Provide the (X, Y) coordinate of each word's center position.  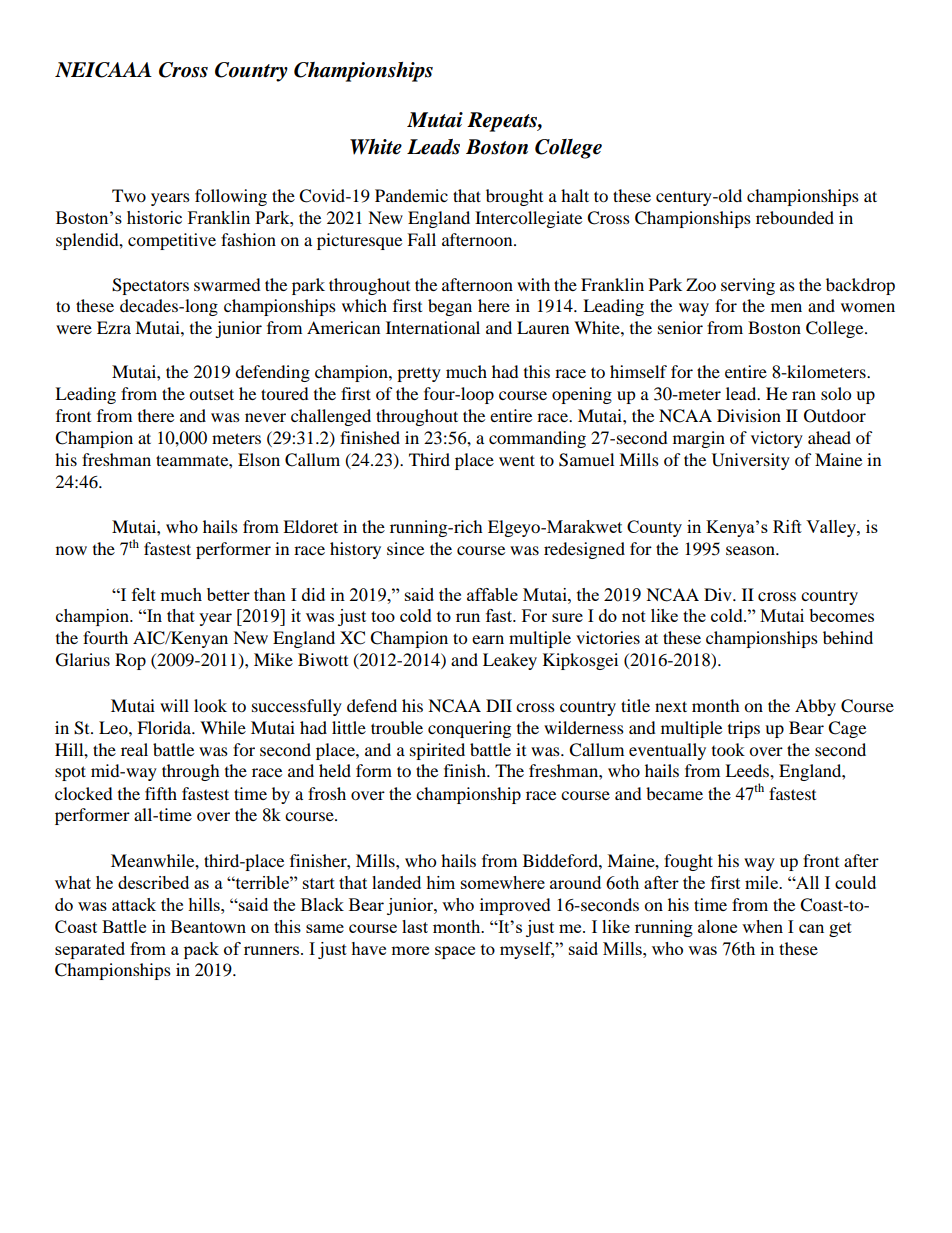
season (751, 550)
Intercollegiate (528, 219)
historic (154, 217)
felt (144, 594)
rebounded (795, 217)
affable (492, 594)
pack (201, 950)
